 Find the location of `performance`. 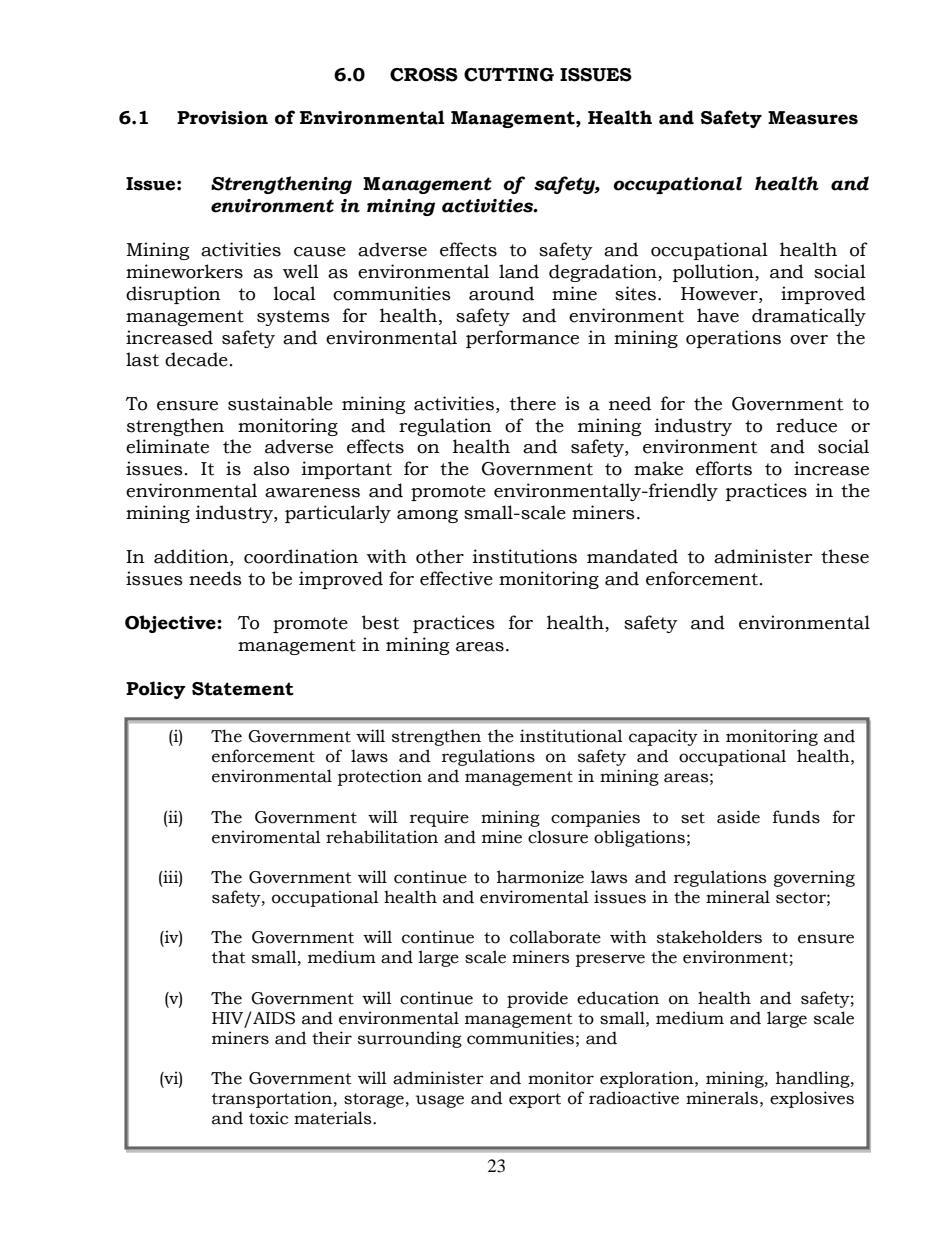

performance is located at coordinates (522, 339).
